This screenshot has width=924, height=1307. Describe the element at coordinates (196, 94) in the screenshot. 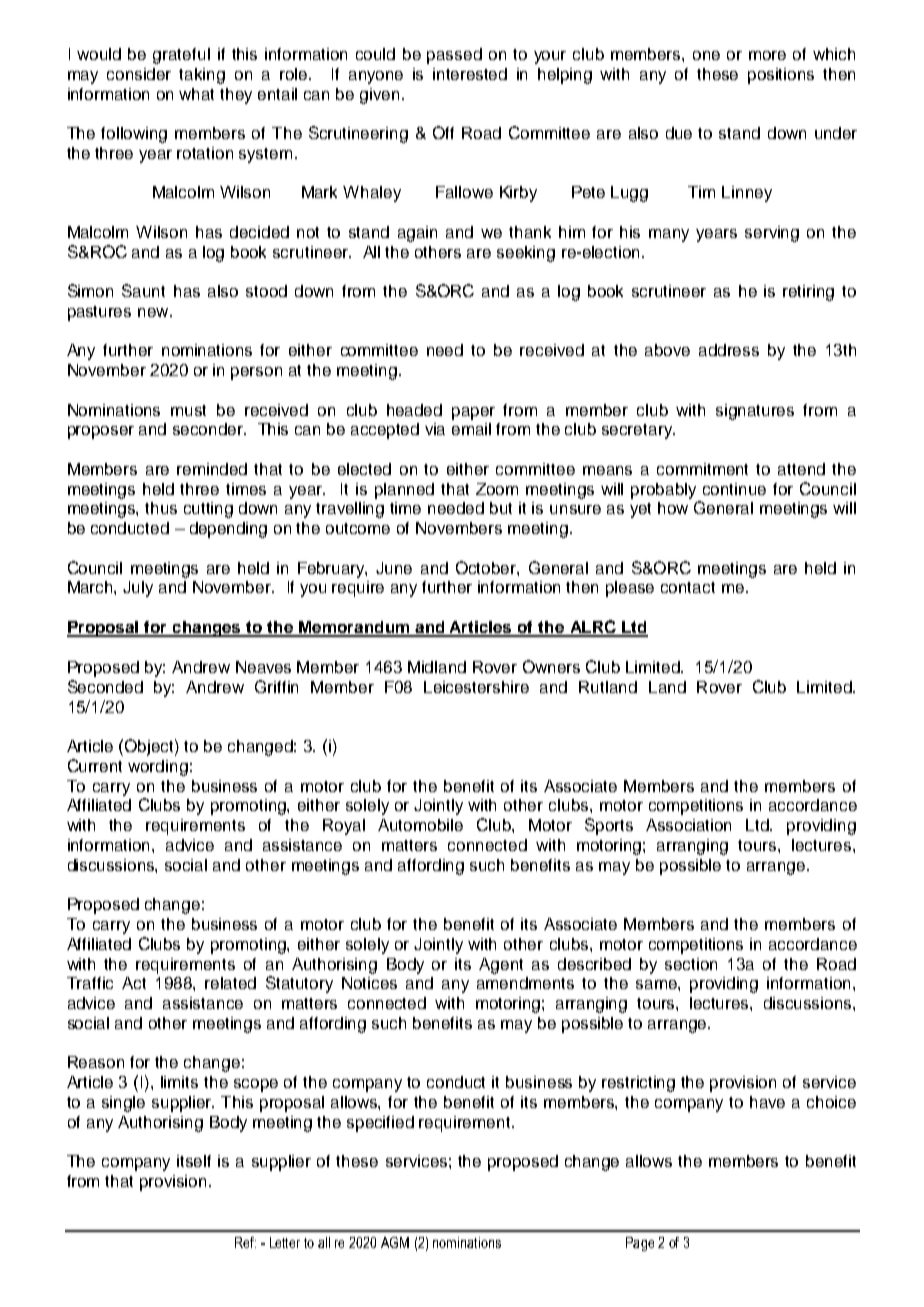

I see `what` at that location.
